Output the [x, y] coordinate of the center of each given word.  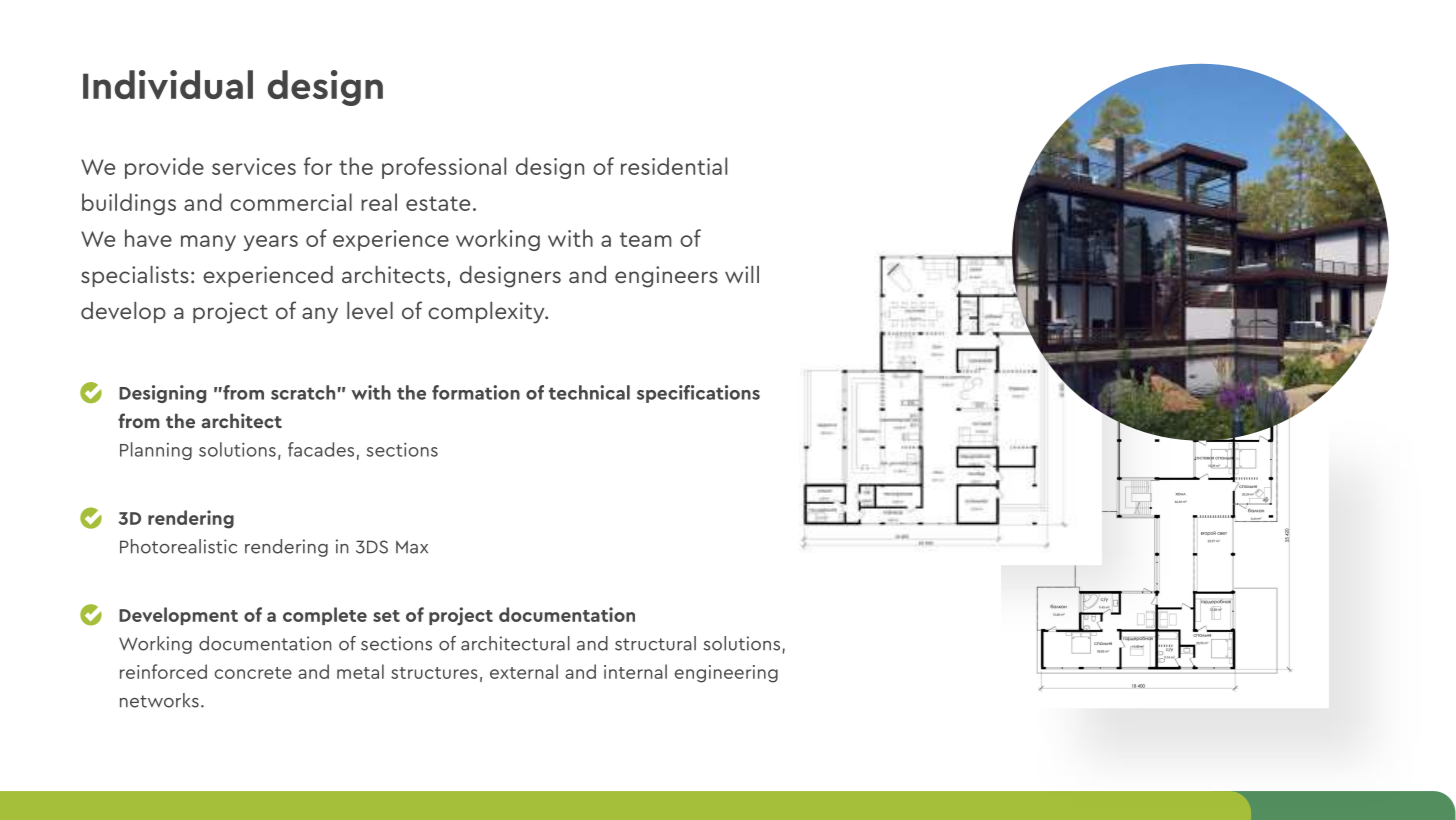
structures [434, 673]
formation [476, 392]
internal [635, 671]
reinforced [163, 671]
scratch [303, 392]
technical [589, 392]
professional [444, 168]
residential [674, 166]
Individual [168, 84]
